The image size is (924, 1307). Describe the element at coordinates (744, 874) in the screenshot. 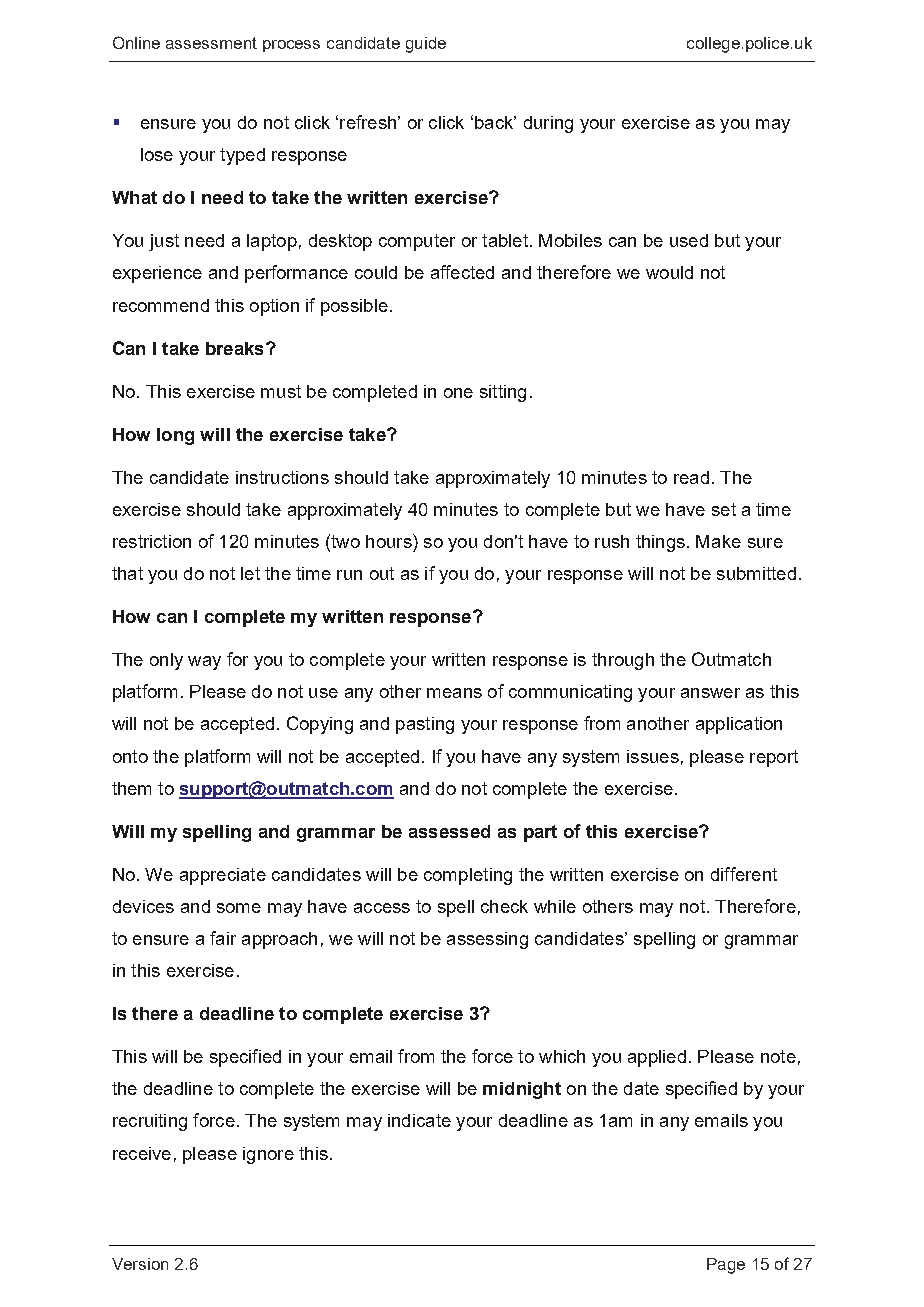

I see `different` at that location.
